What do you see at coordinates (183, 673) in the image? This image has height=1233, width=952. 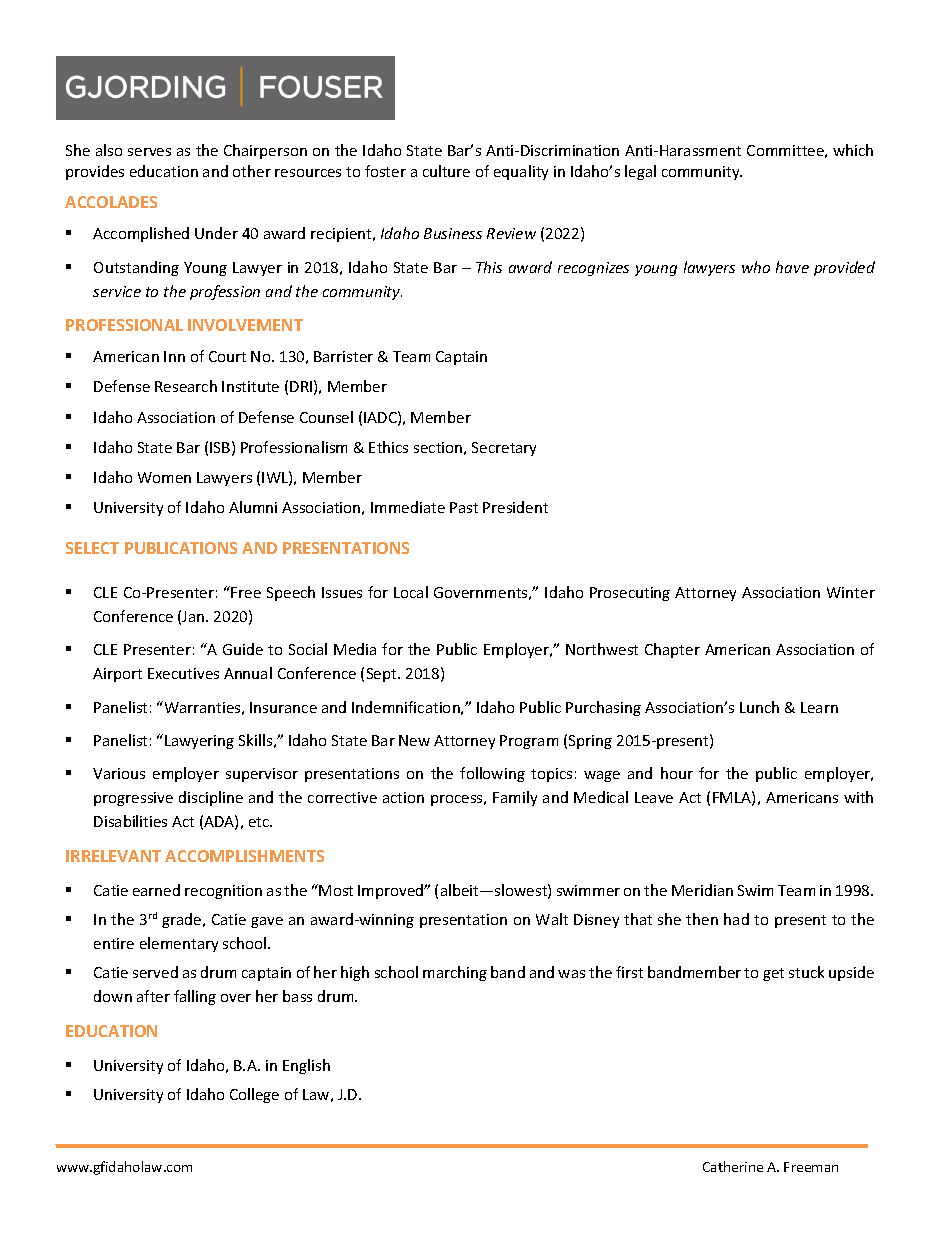 I see `Executives` at bounding box center [183, 673].
